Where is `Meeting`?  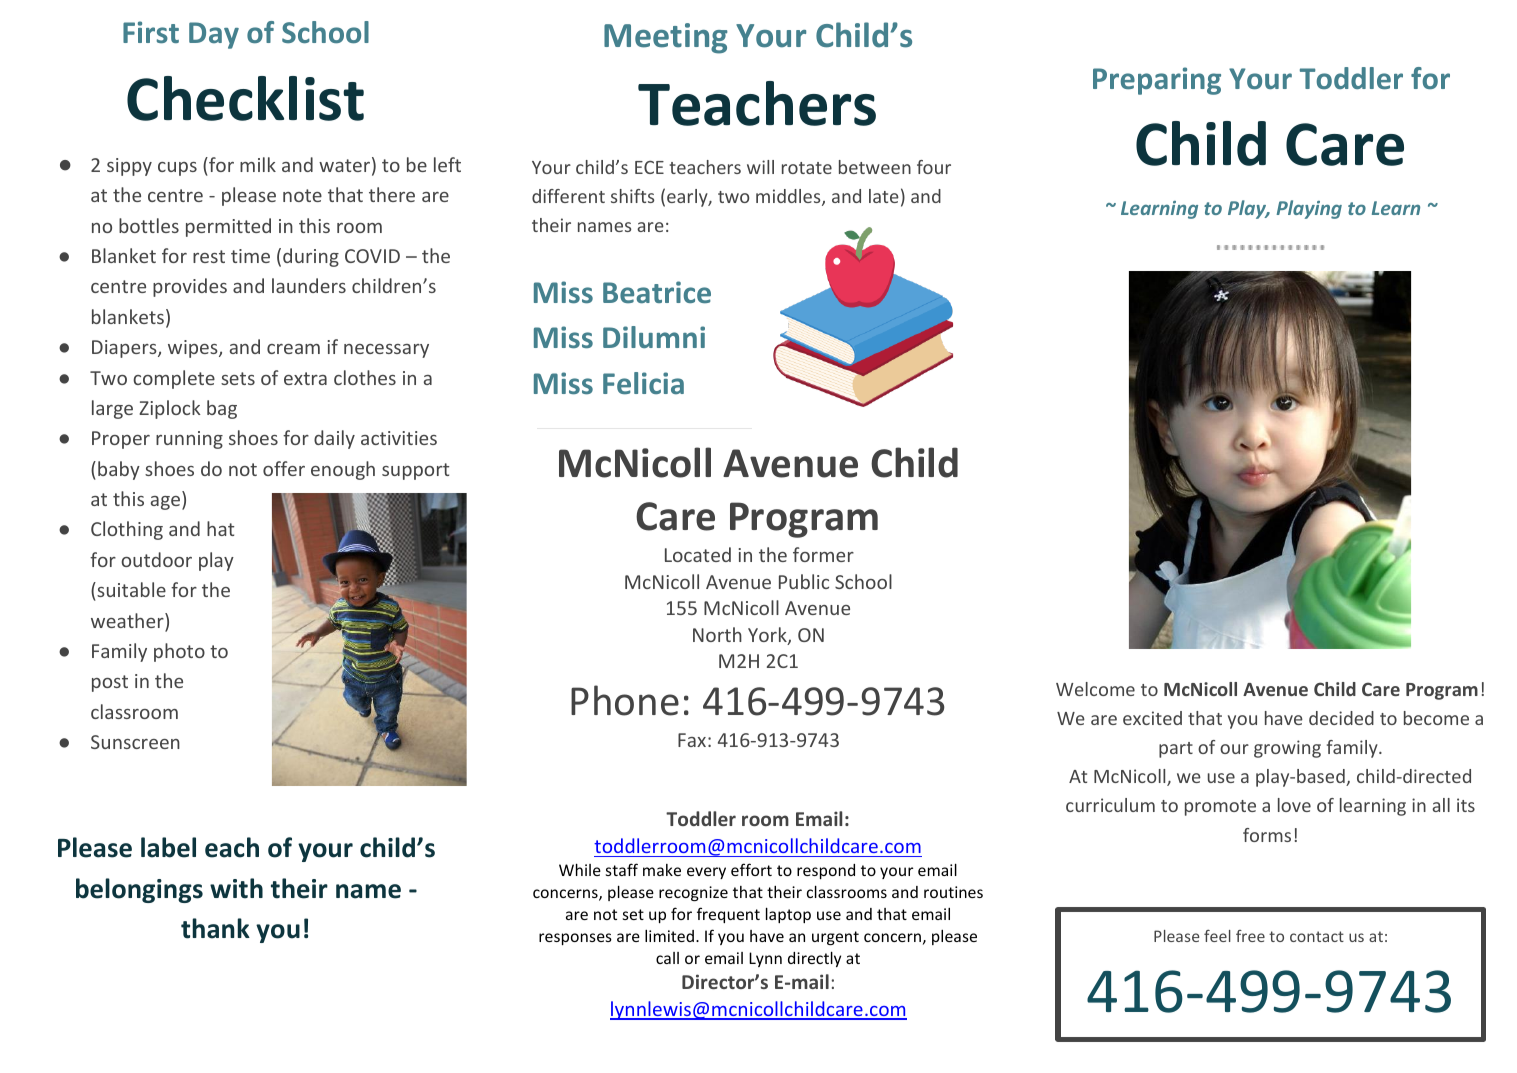
Meeting is located at coordinates (666, 38).
